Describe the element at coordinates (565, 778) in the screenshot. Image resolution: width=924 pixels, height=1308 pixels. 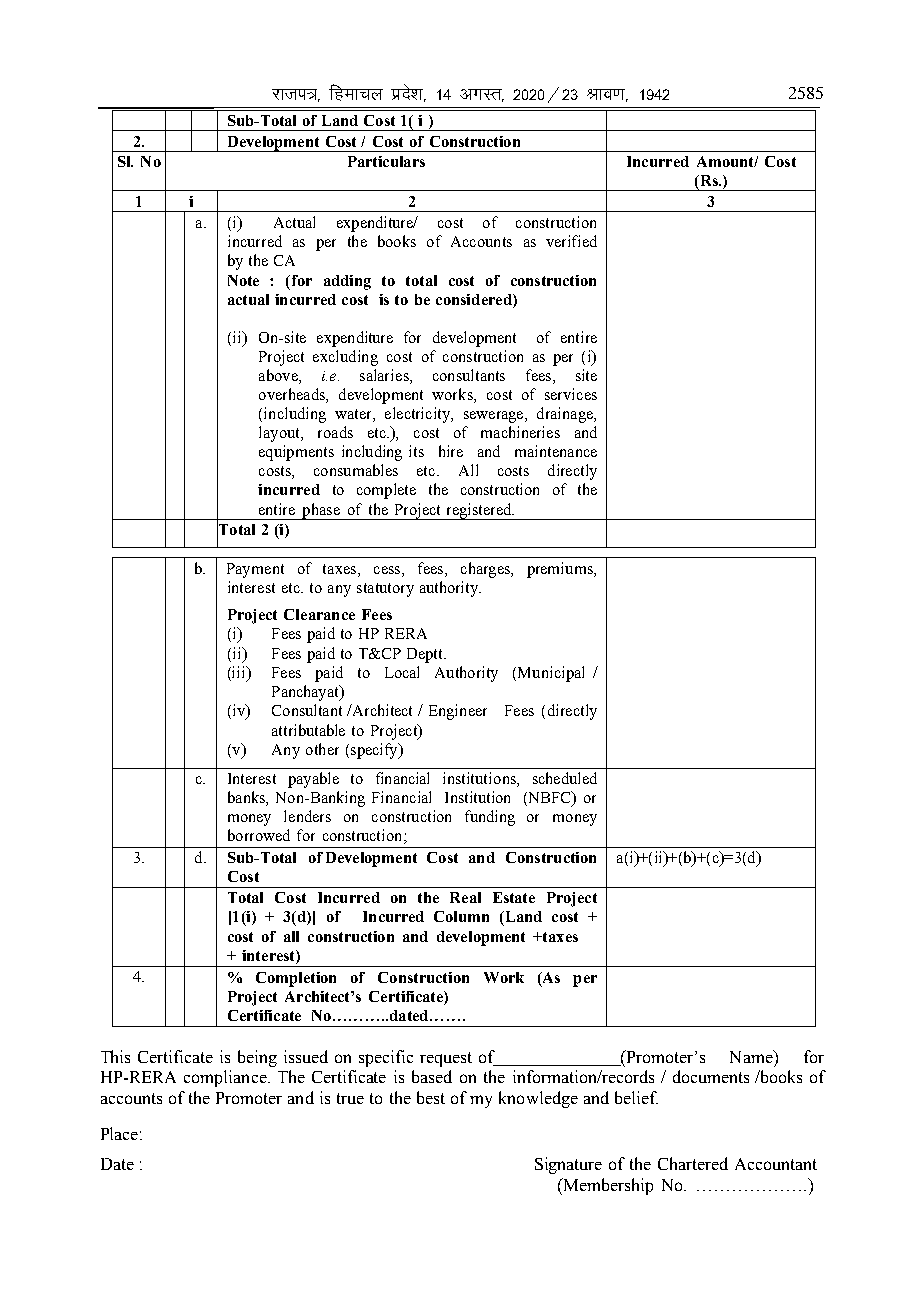
I see `scheduled` at that location.
